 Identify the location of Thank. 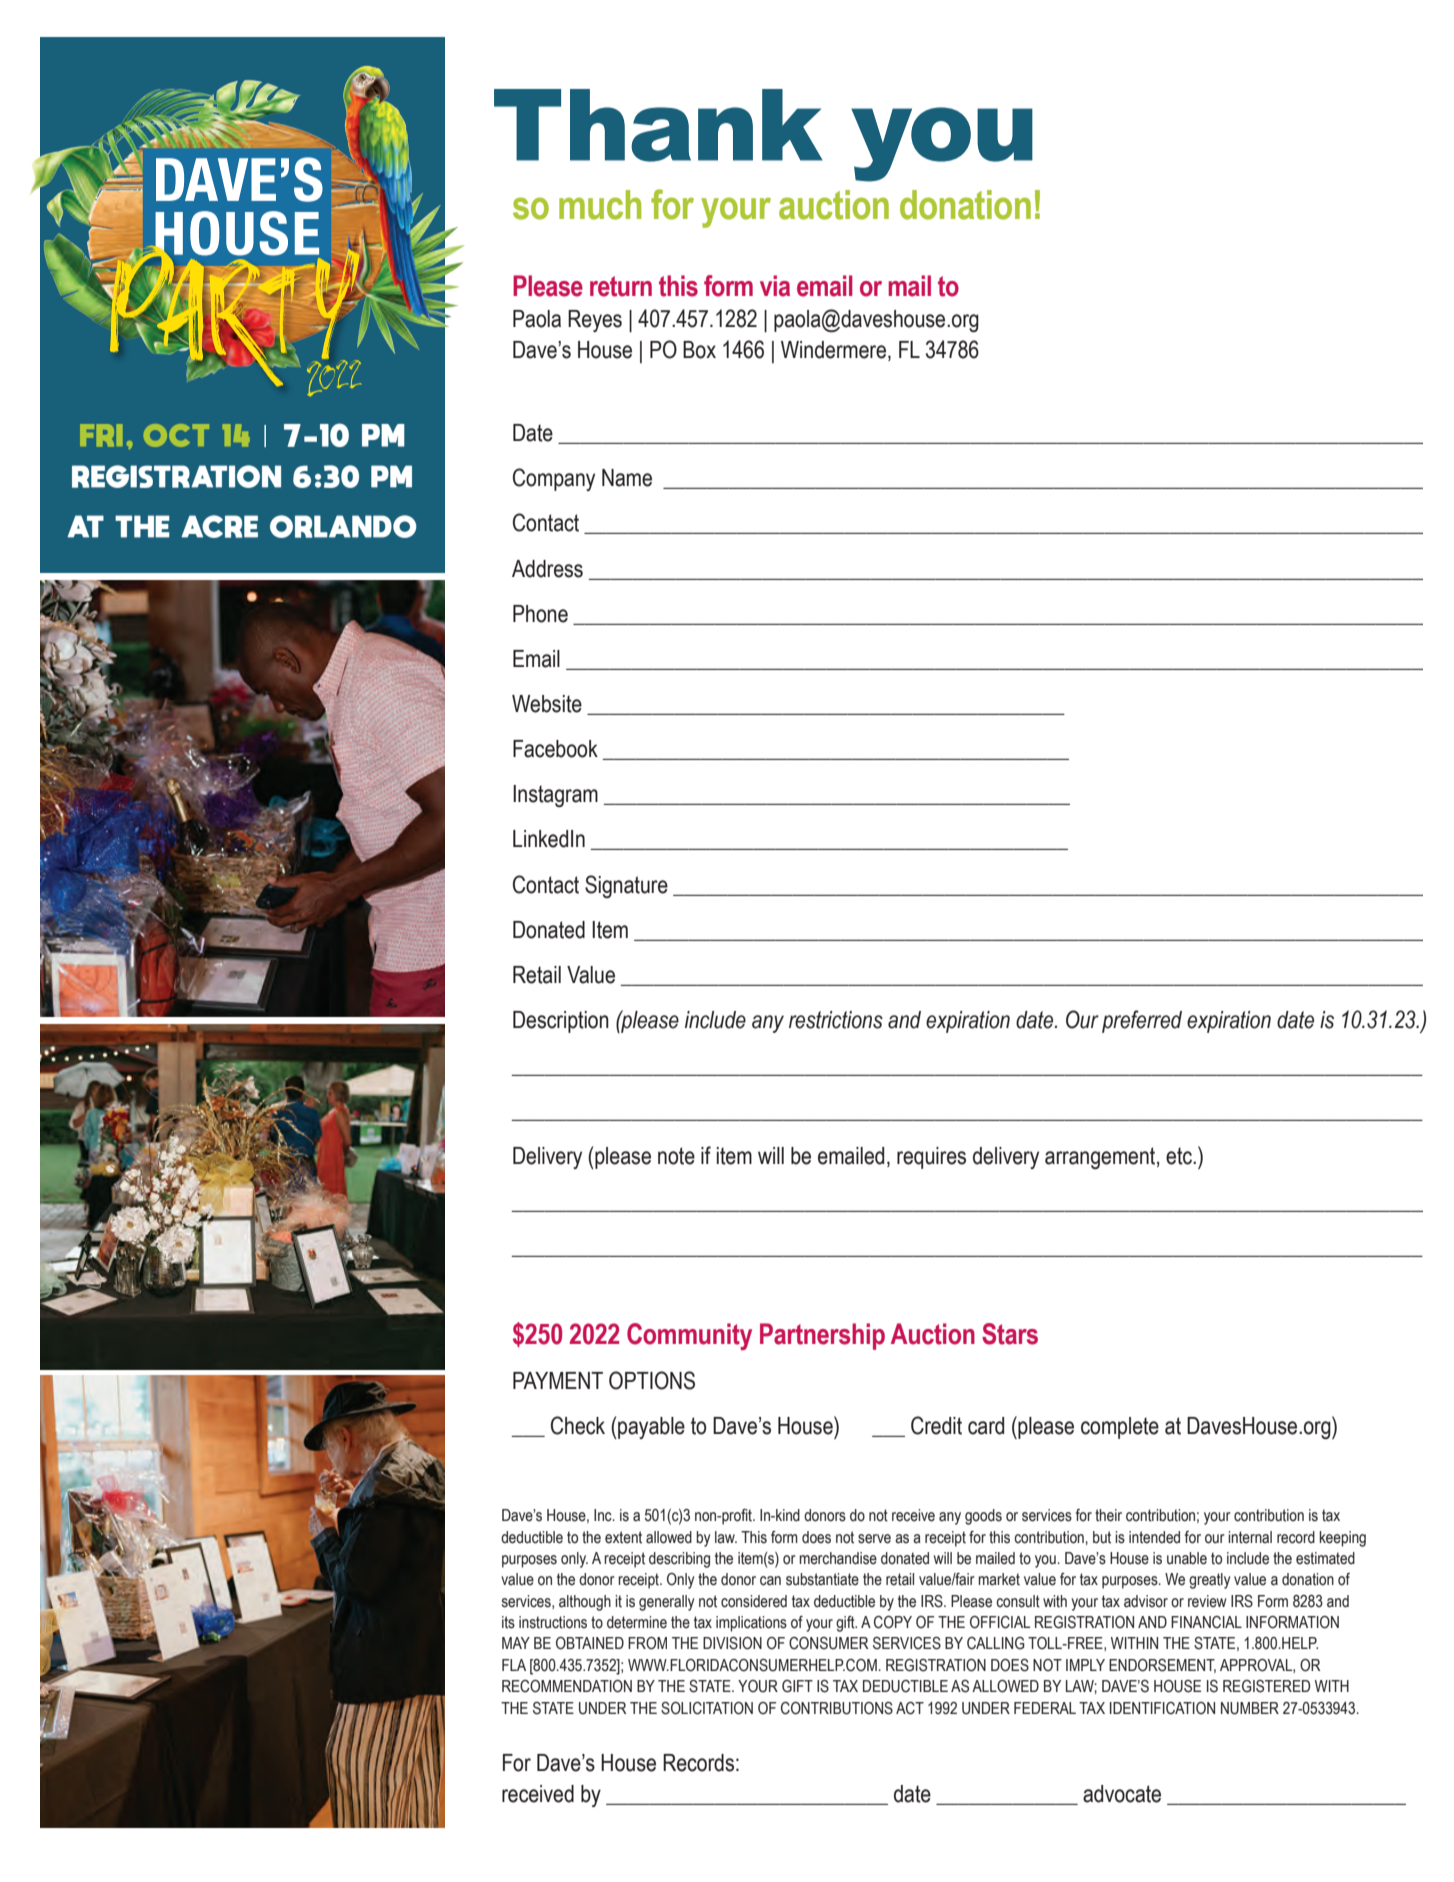
(658, 125).
